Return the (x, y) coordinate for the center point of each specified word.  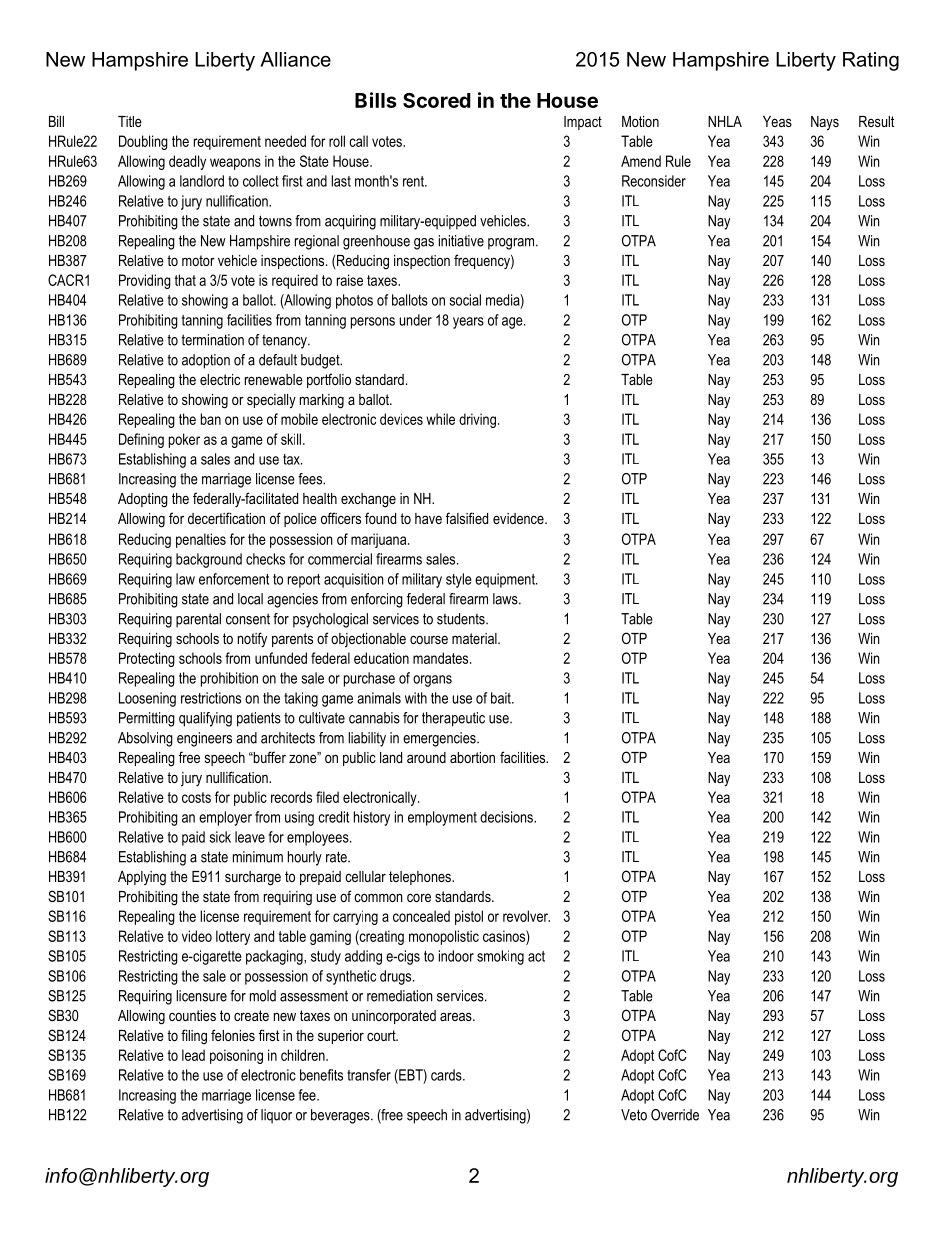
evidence (519, 518)
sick (220, 837)
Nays (825, 123)
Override (675, 1115)
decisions (507, 817)
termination (212, 340)
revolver (526, 916)
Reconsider (654, 181)
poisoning (236, 1056)
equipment (506, 580)
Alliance (295, 59)
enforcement (234, 579)
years (468, 323)
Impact (583, 123)
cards (447, 1075)
